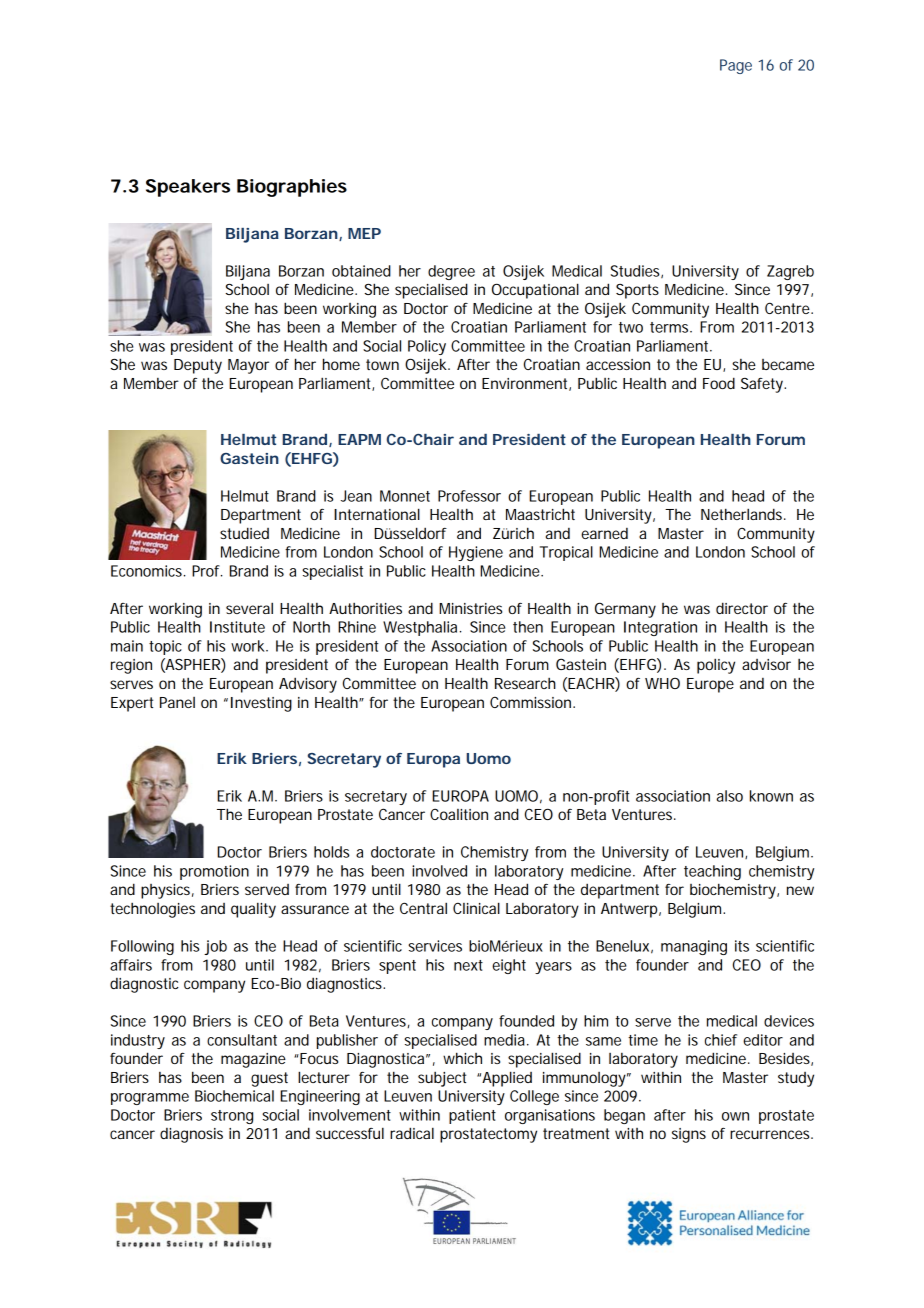 The width and height of the screenshot is (924, 1308). I want to click on Biochemical, so click(234, 1096).
